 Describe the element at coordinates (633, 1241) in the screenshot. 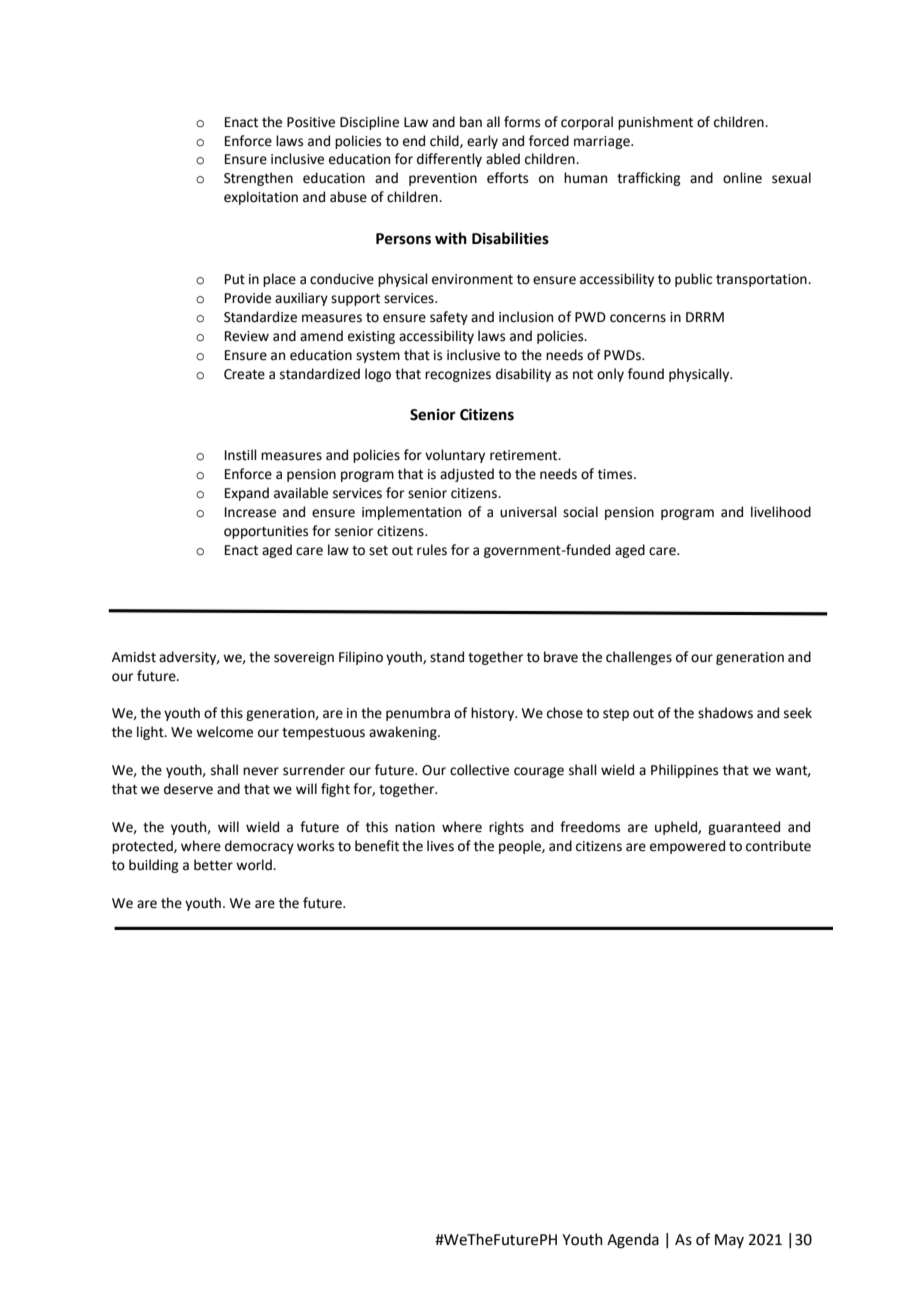

I see `Agenda` at that location.
